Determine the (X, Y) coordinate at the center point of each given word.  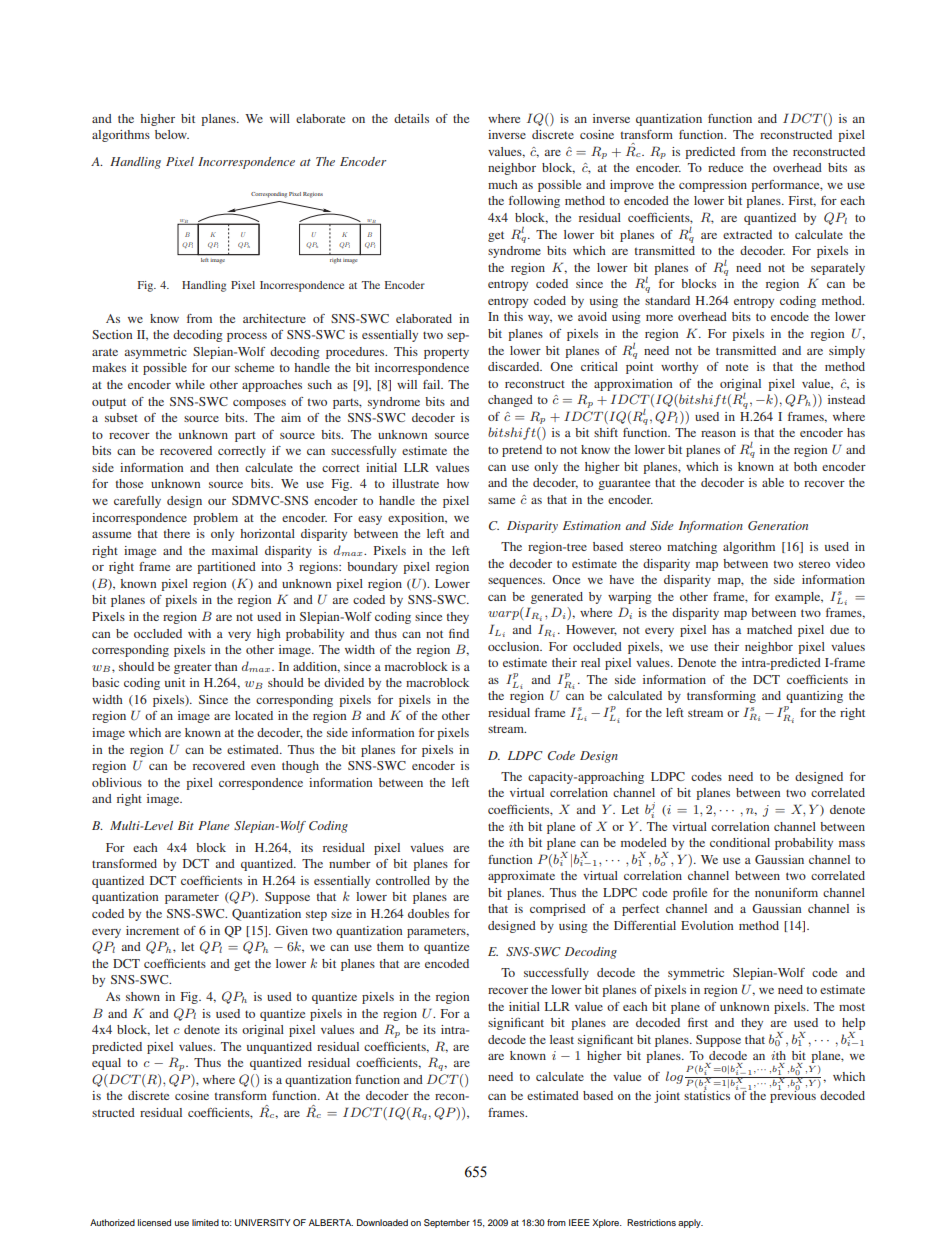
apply (690, 1223)
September (447, 1223)
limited (205, 1222)
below (172, 134)
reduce (725, 167)
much (503, 184)
